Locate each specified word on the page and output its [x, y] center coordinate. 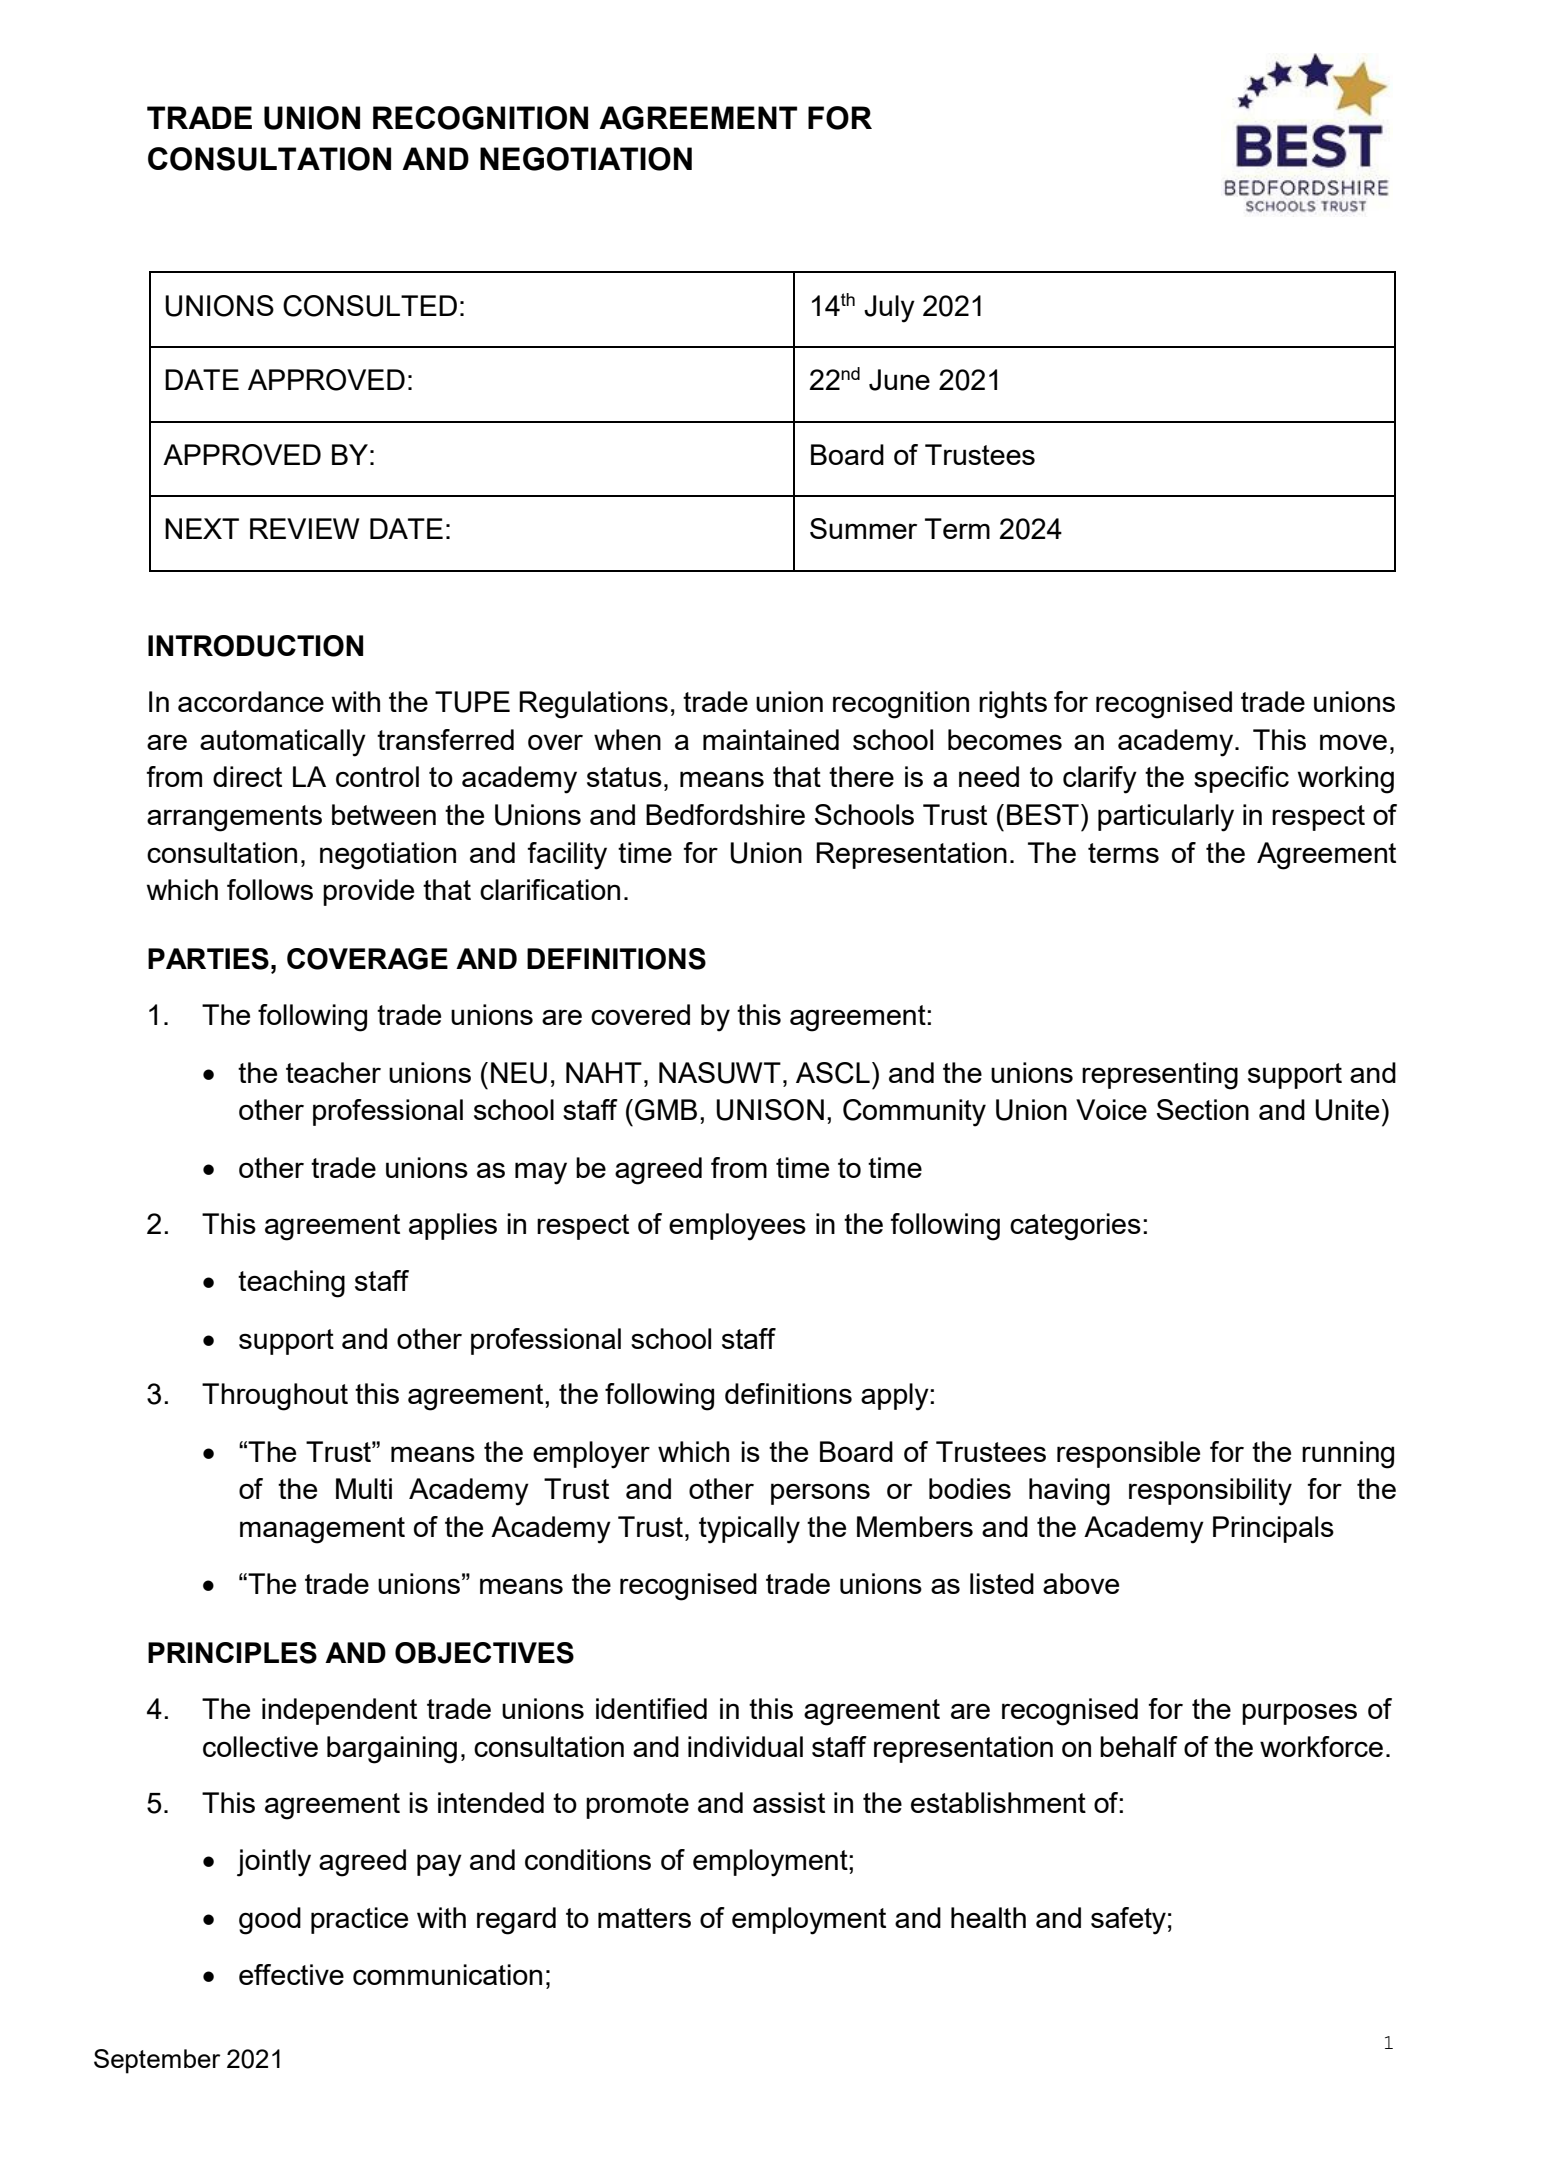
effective [291, 1974]
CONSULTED [370, 306]
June [899, 380]
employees [737, 1227]
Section [1203, 1109]
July [889, 309]
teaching [291, 1284]
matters [644, 1918]
